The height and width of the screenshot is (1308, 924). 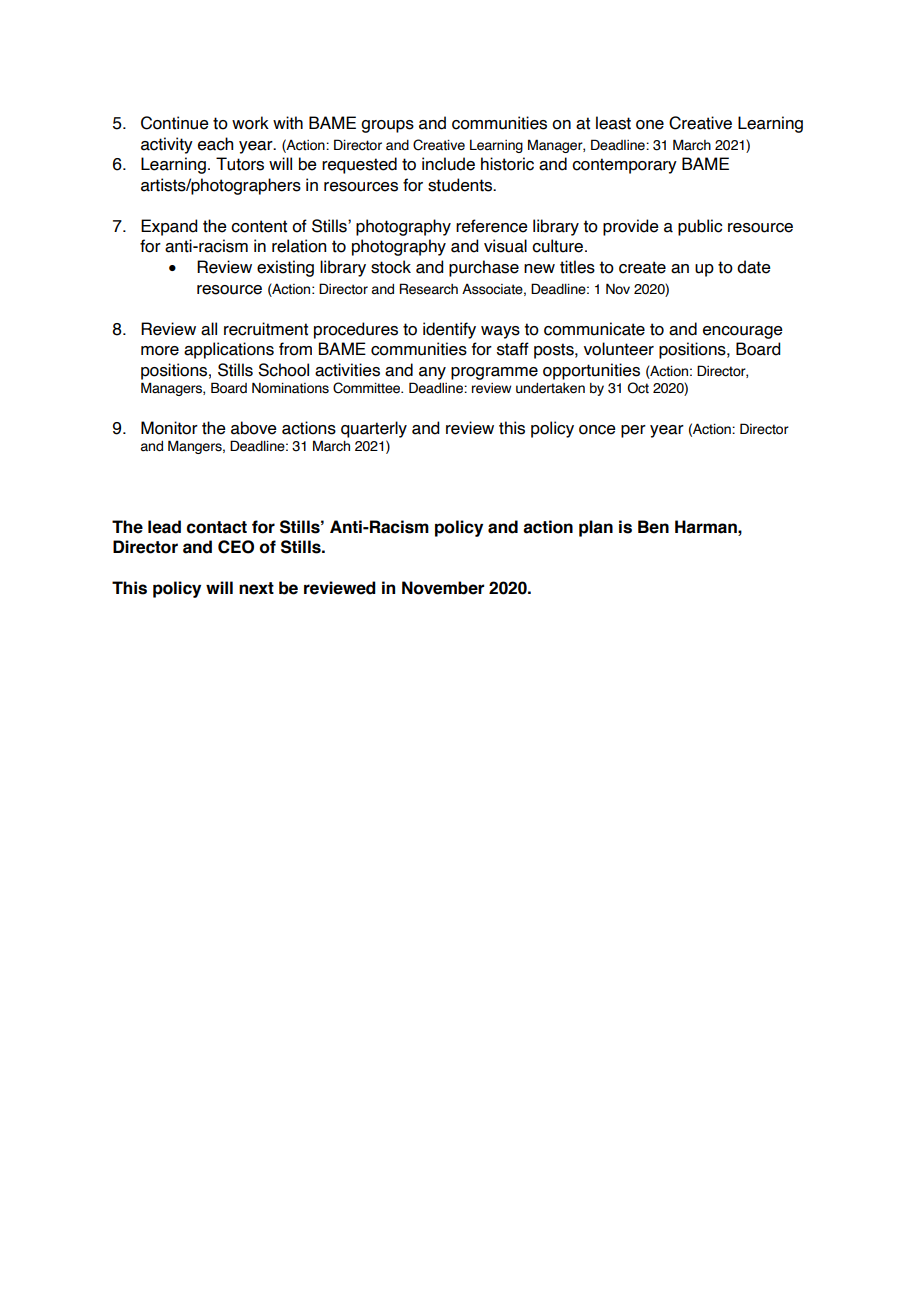 I want to click on November, so click(x=443, y=588).
